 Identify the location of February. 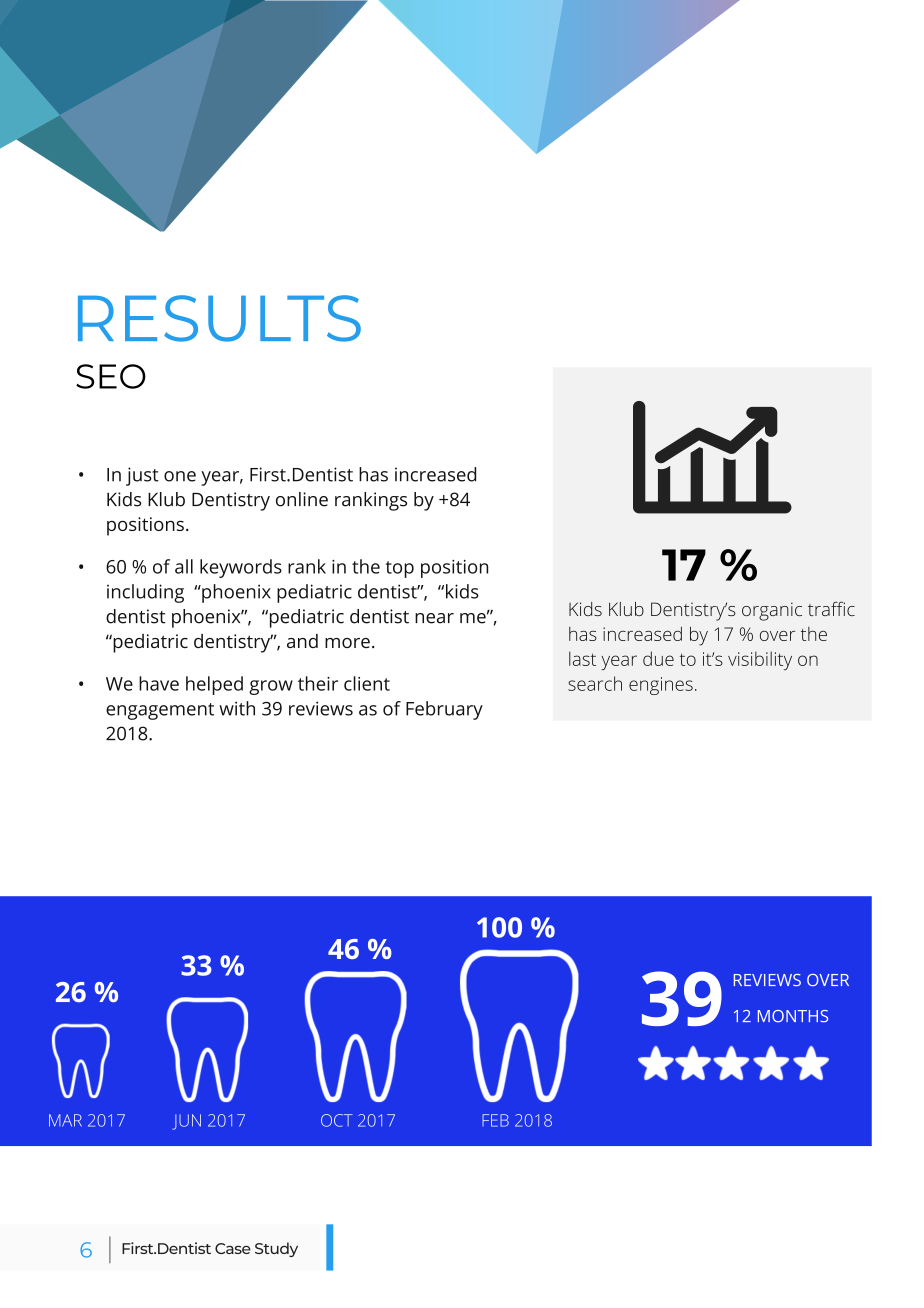
(444, 710).
